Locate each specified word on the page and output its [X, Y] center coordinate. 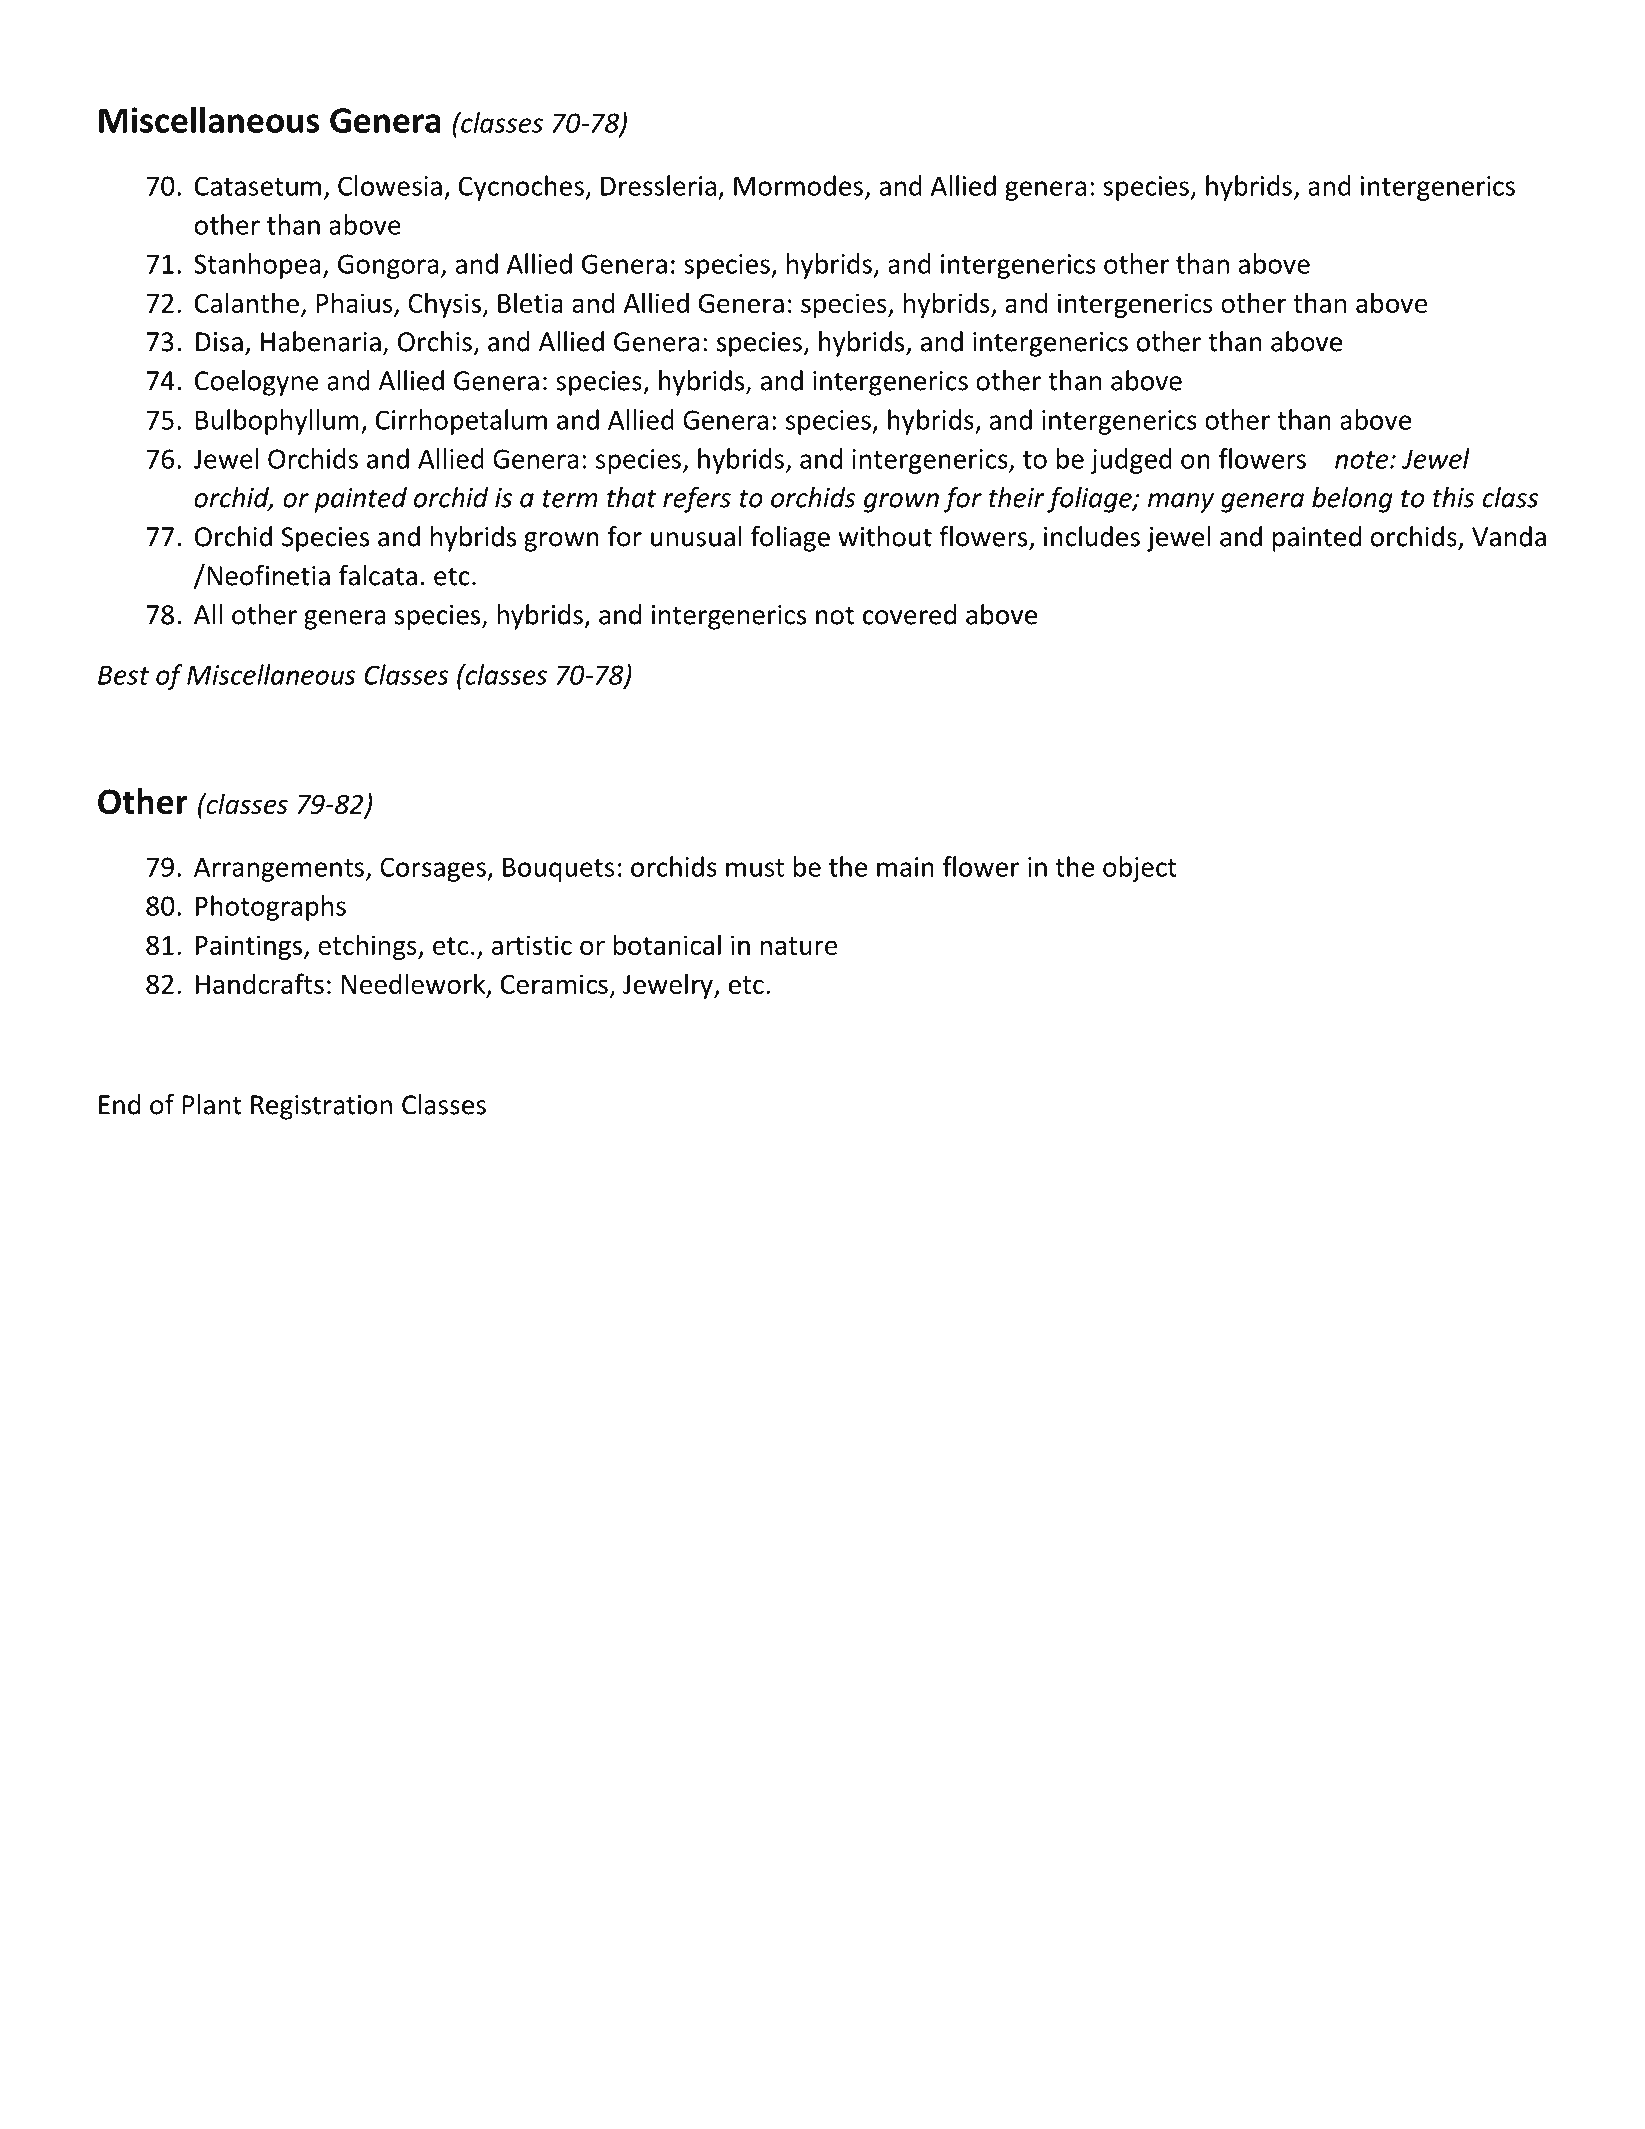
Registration [321, 1107]
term [570, 499]
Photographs [271, 908]
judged [1131, 461]
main [905, 867]
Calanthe [247, 302]
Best [123, 675]
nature [798, 946]
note [1363, 460]
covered [909, 614]
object [1140, 869]
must [755, 868]
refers [697, 500]
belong [1352, 500]
